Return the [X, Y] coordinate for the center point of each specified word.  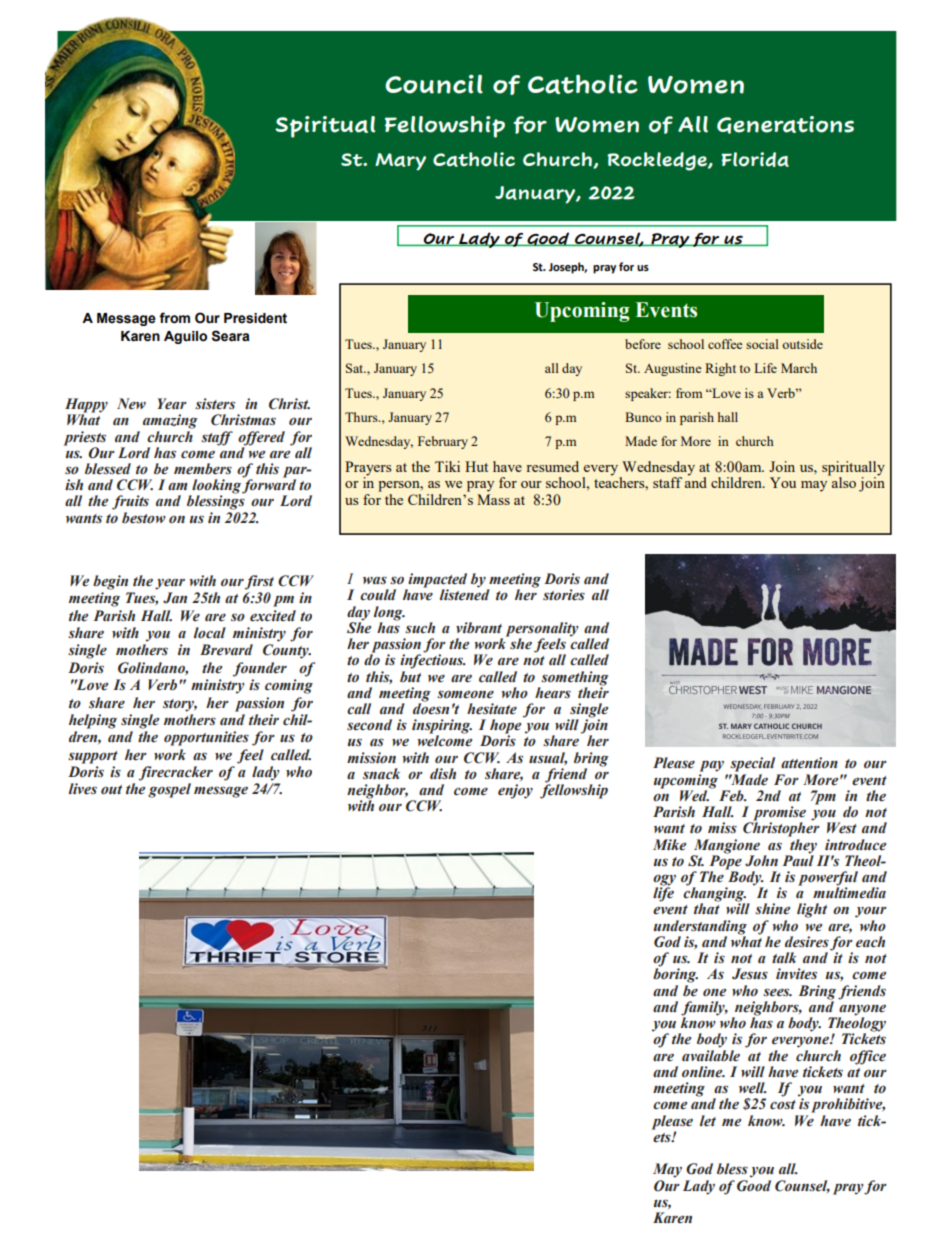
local [210, 633]
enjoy [515, 791]
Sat [356, 368]
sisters [215, 404]
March [799, 368]
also [842, 481]
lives [83, 789]
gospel [169, 790]
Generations [785, 125]
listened [465, 594]
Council [434, 84]
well [753, 1088]
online [703, 1072]
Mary [400, 162]
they [802, 845]
